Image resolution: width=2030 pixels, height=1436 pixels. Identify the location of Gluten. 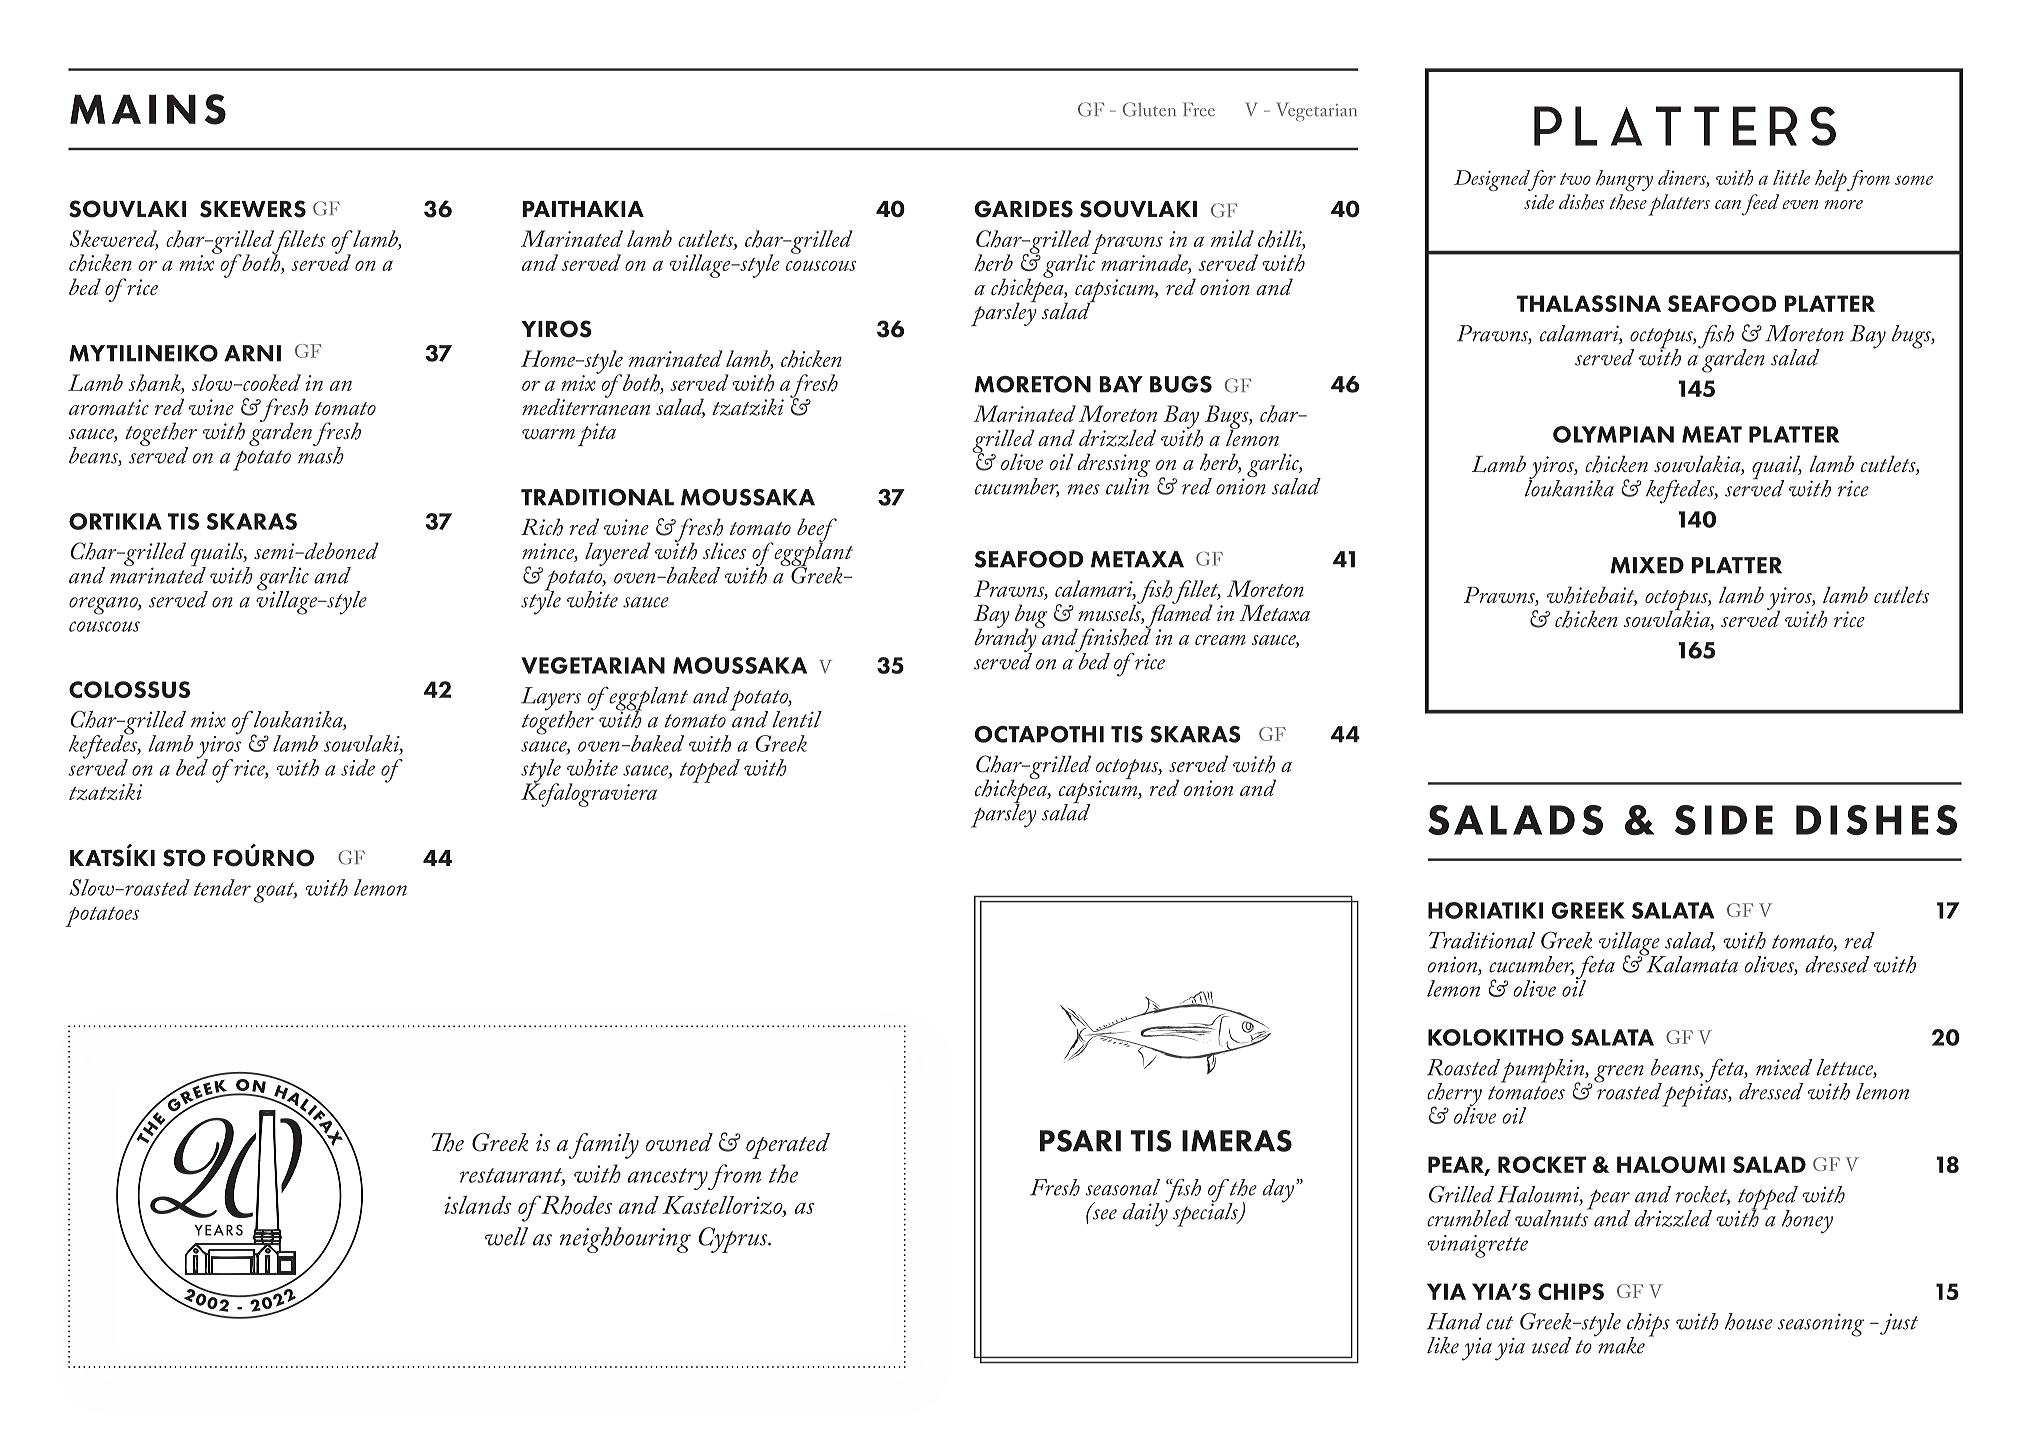
(1149, 109).
